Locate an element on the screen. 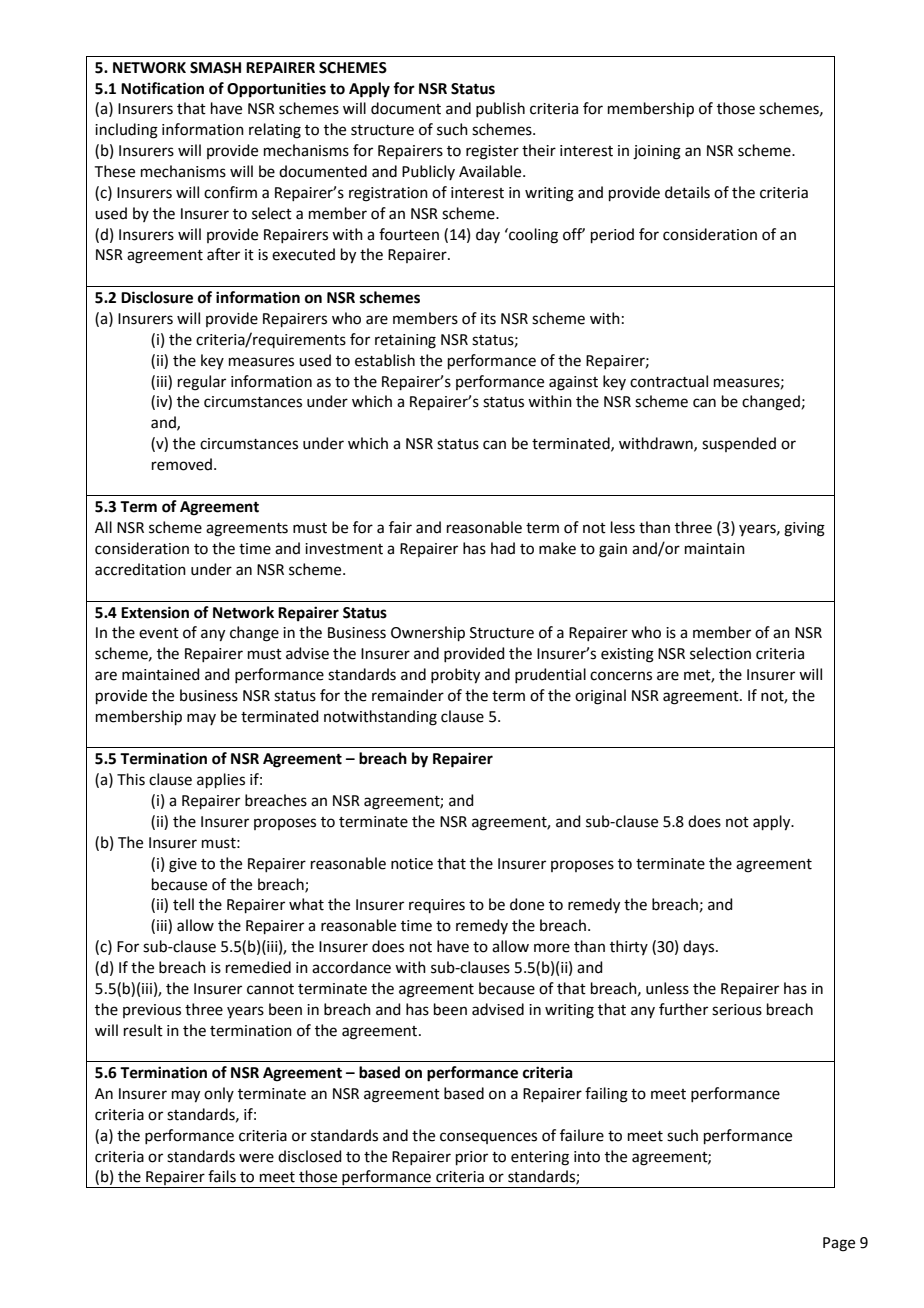 Image resolution: width=924 pixels, height=1308 pixels. joining is located at coordinates (657, 152).
